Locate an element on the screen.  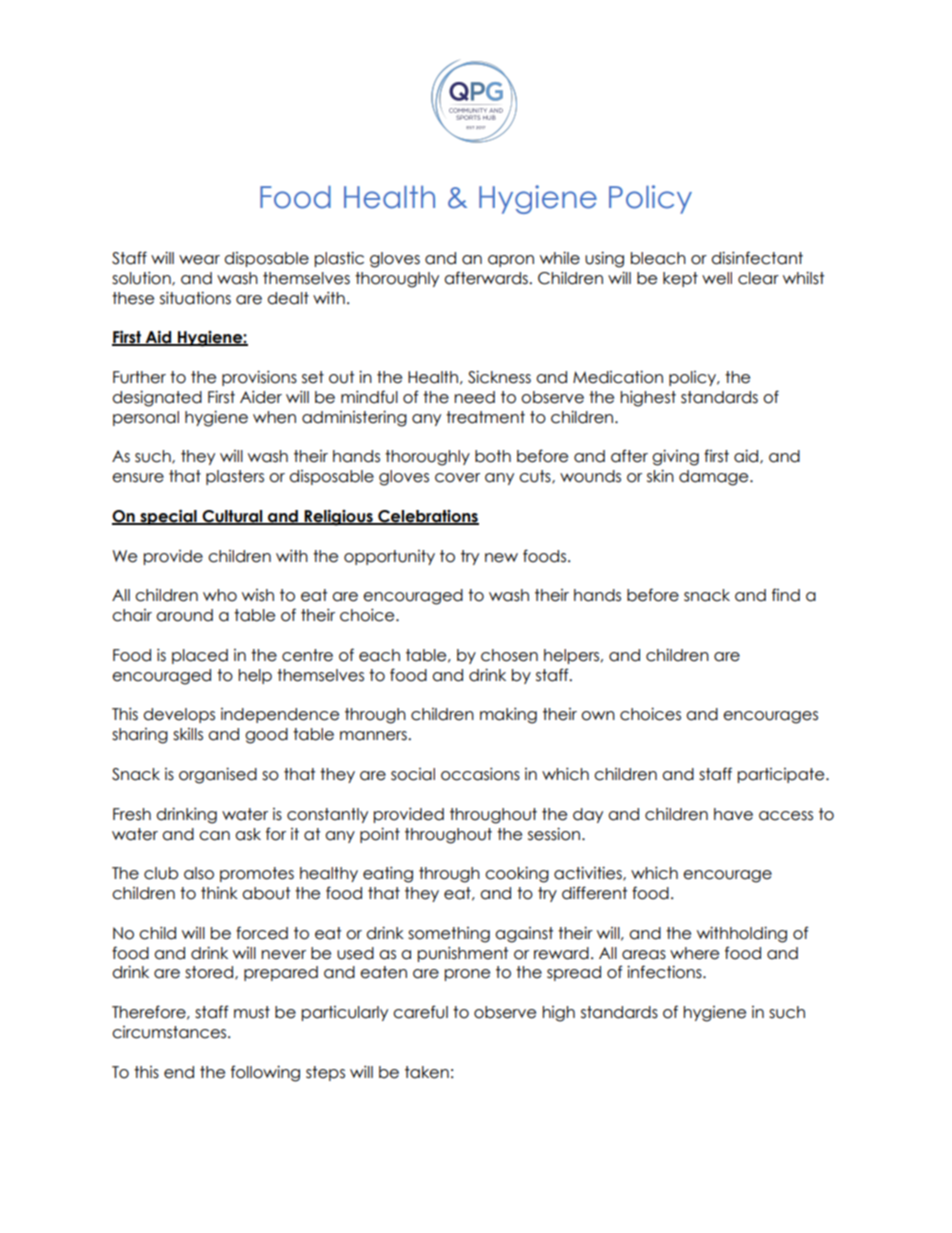
placed is located at coordinates (200, 656).
